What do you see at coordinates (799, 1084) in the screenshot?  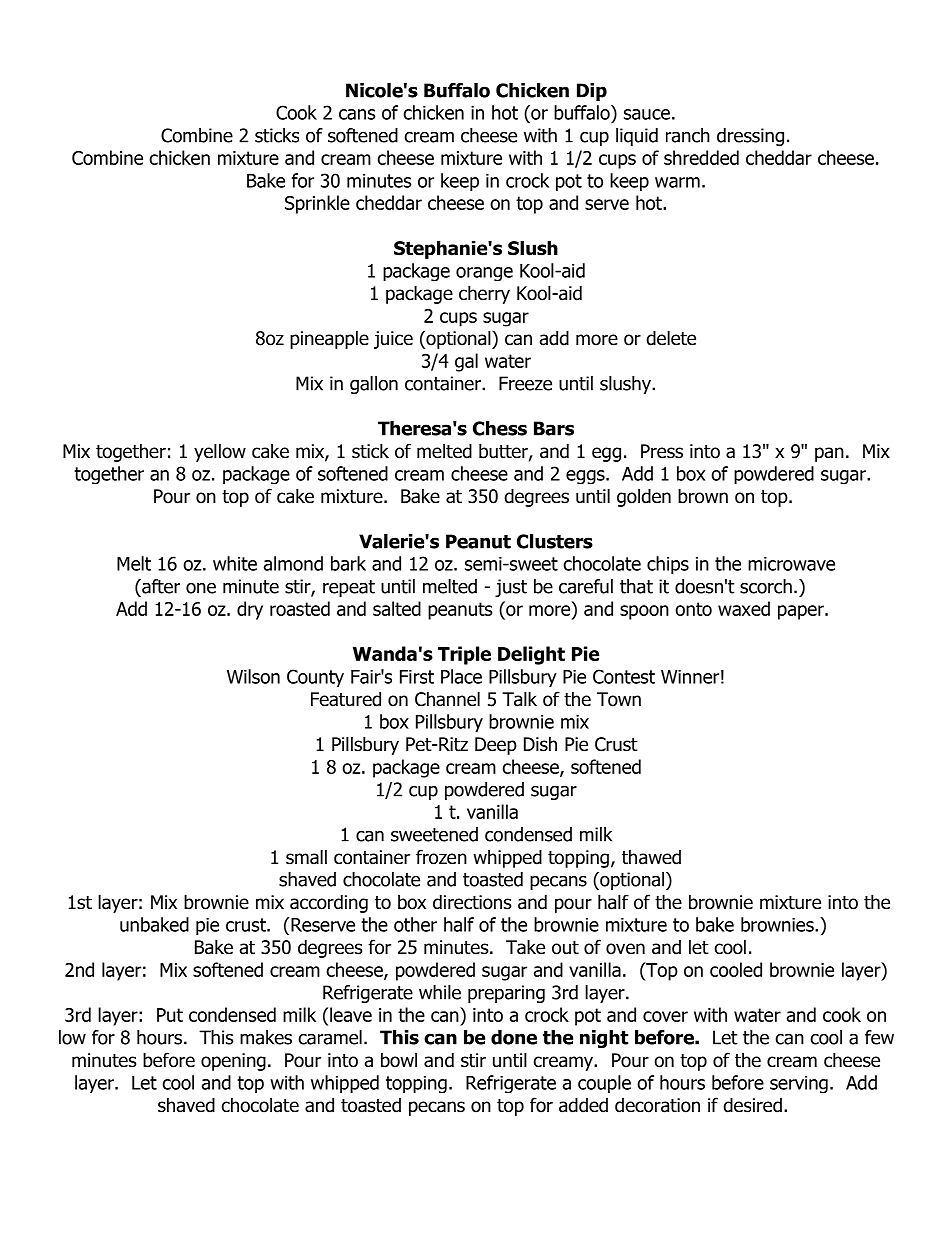 I see `serving` at bounding box center [799, 1084].
